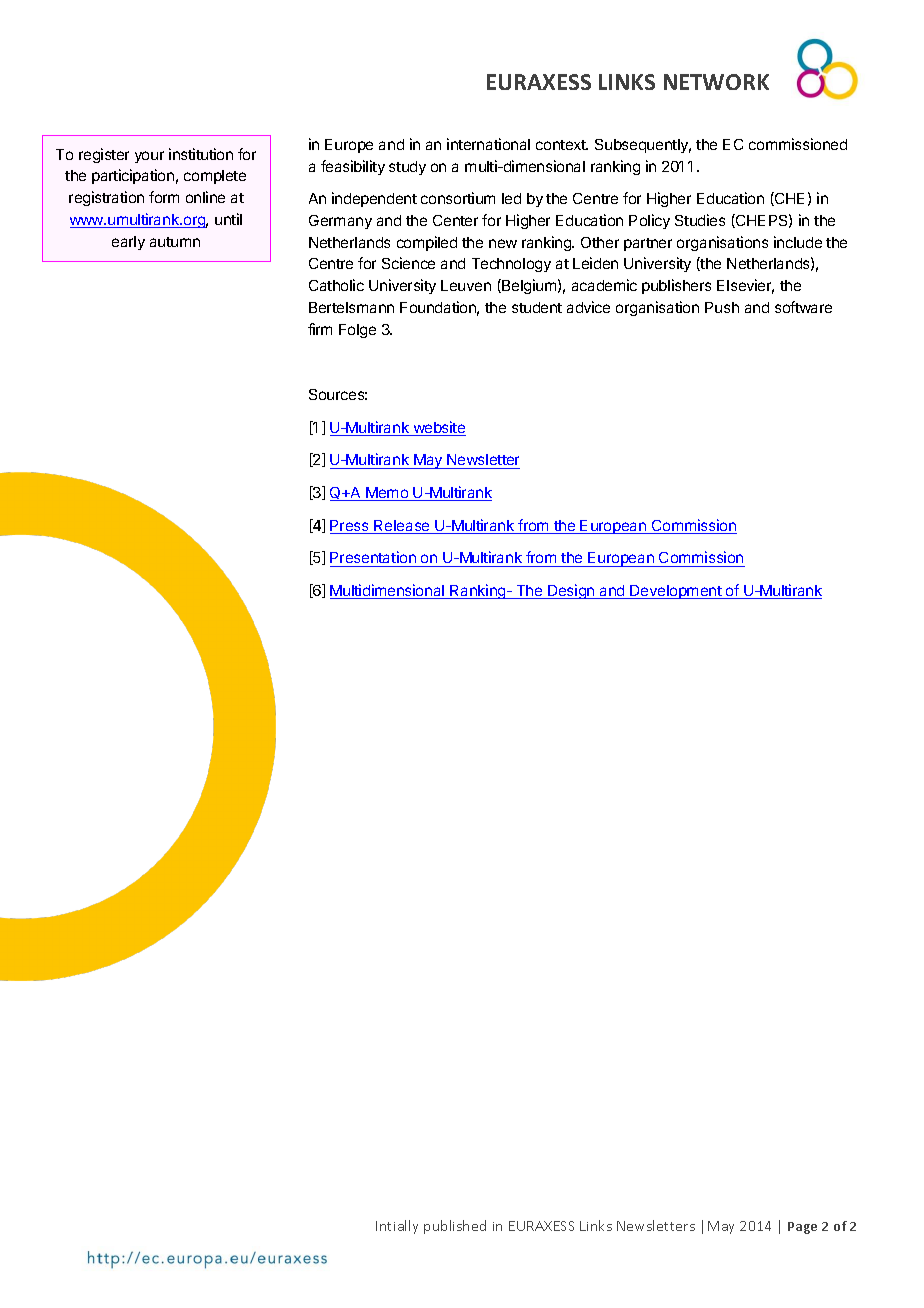  Describe the element at coordinates (722, 307) in the document. I see `Push` at that location.
